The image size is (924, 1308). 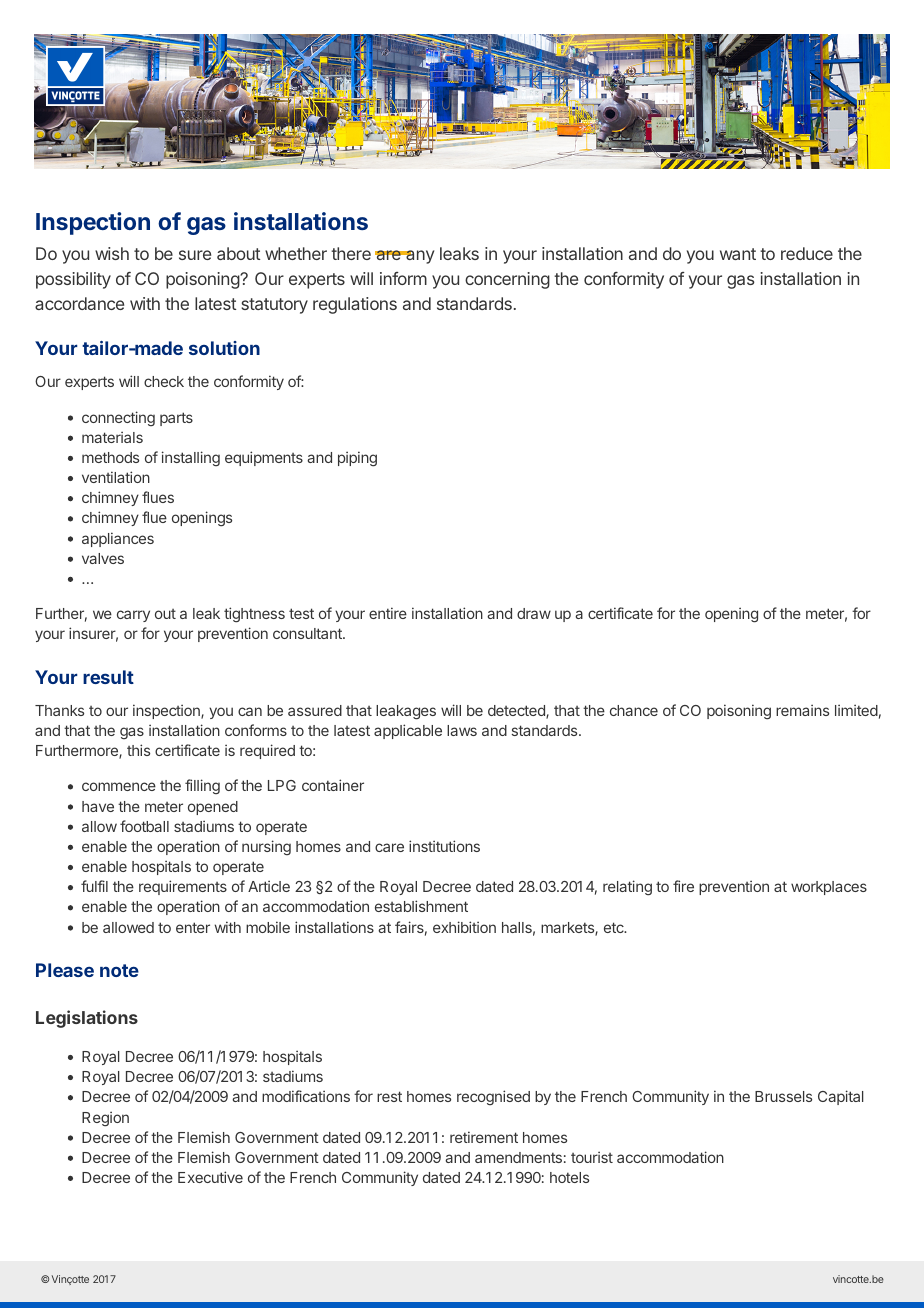 What do you see at coordinates (507, 280) in the screenshot?
I see `concerning` at bounding box center [507, 280].
